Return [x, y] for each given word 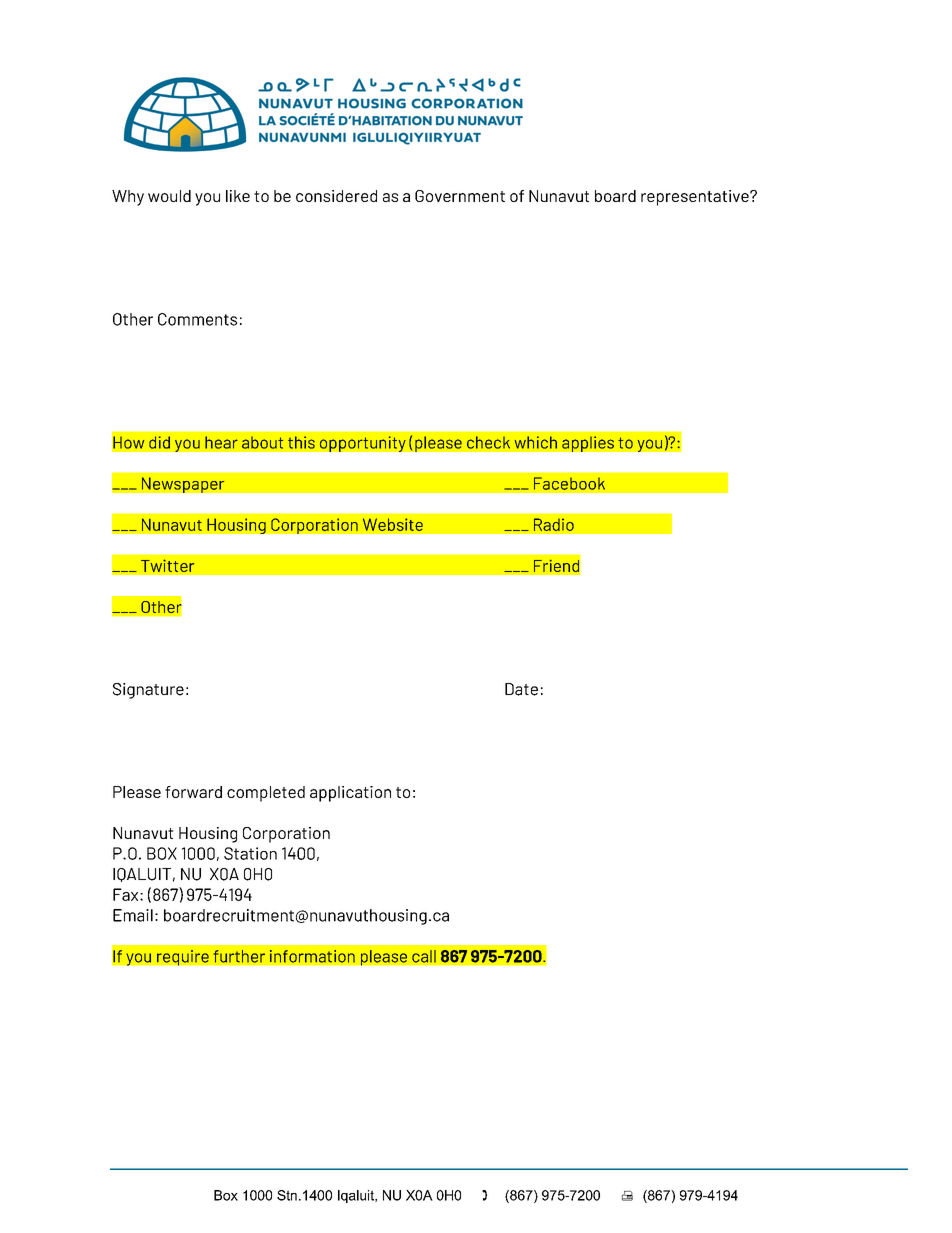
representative [696, 198]
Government [460, 196]
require [182, 958]
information [312, 956]
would [169, 196]
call [424, 956]
